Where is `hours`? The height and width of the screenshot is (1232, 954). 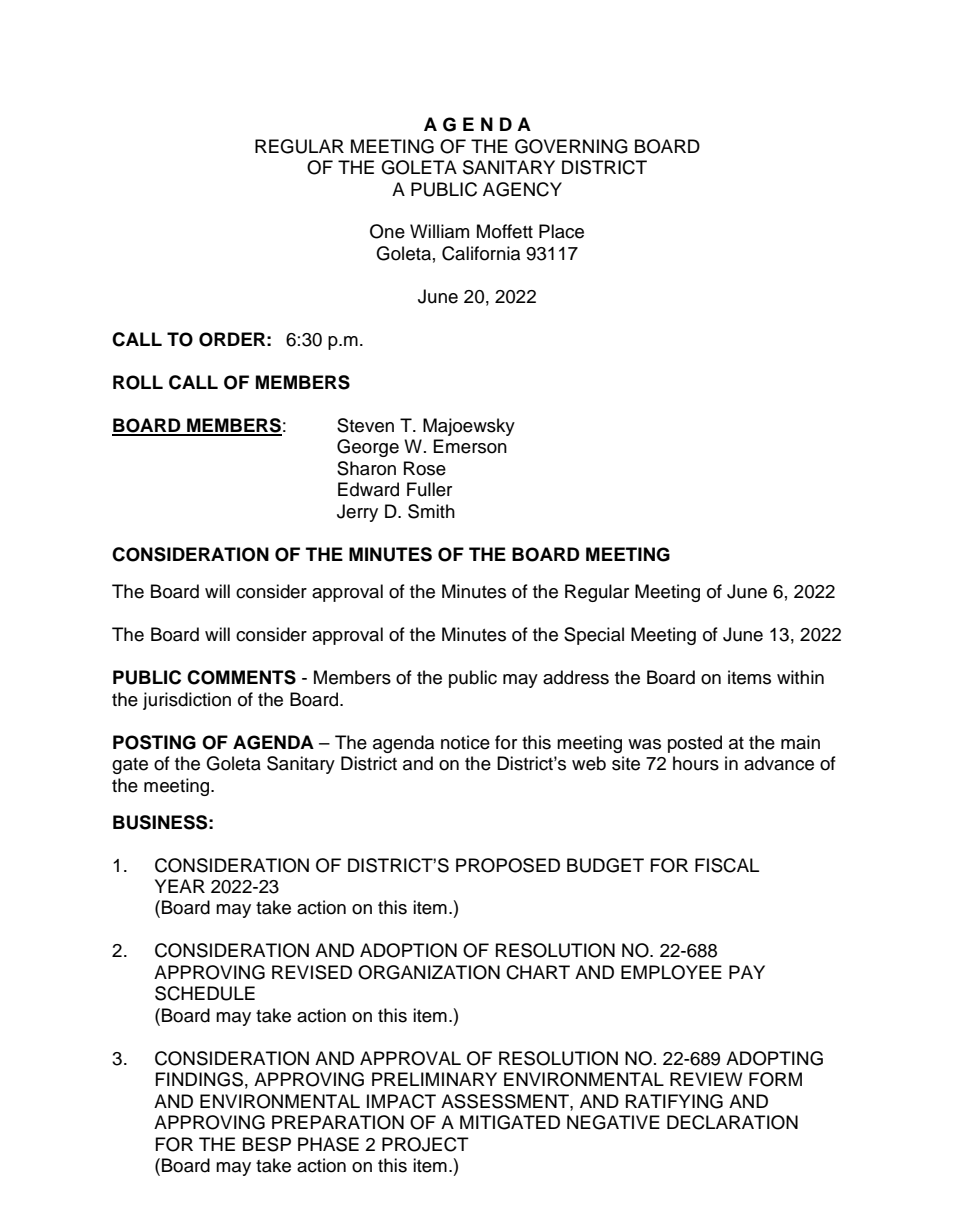
hours is located at coordinates (696, 763).
